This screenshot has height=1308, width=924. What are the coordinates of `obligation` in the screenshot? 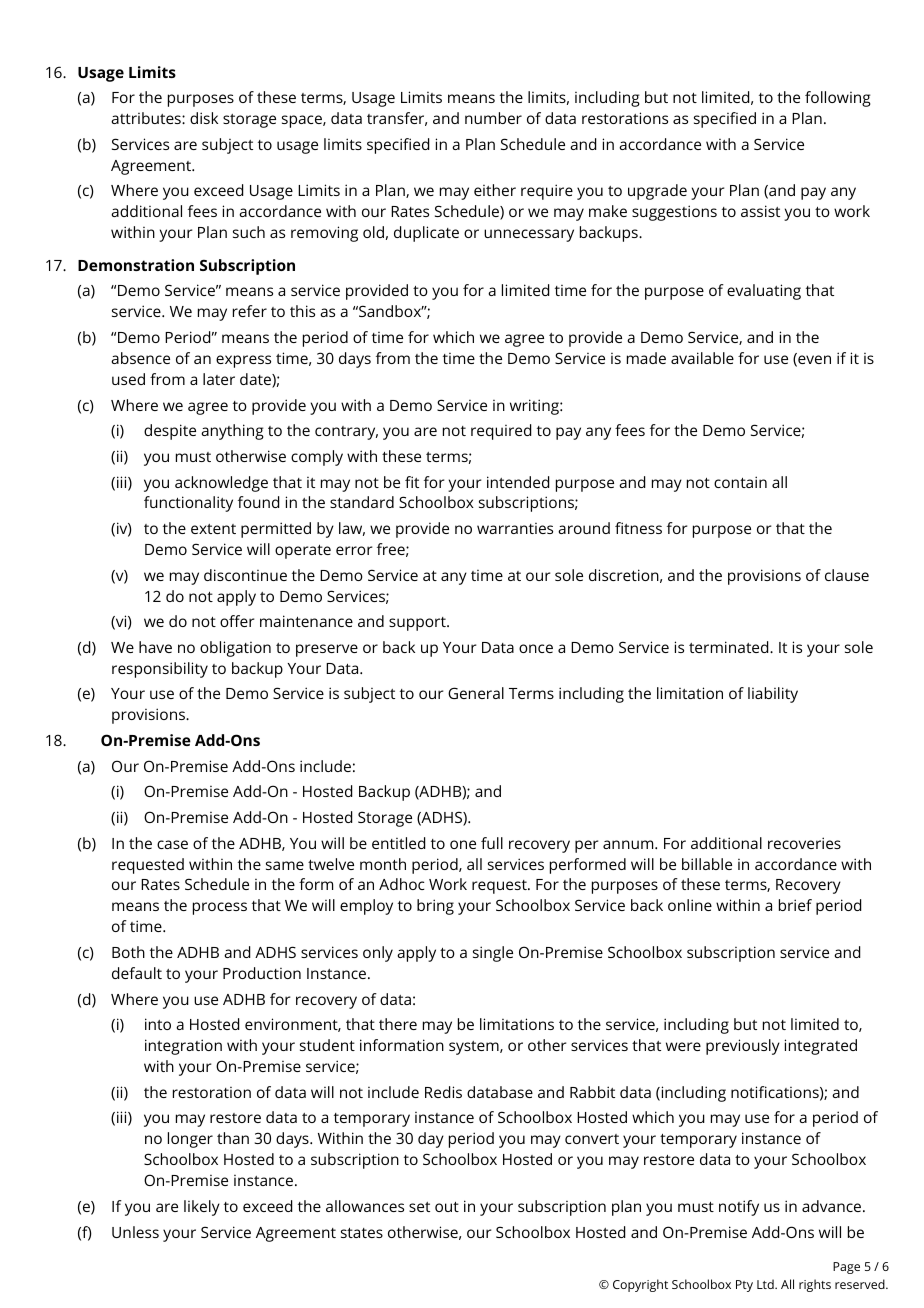 It's located at (235, 649).
